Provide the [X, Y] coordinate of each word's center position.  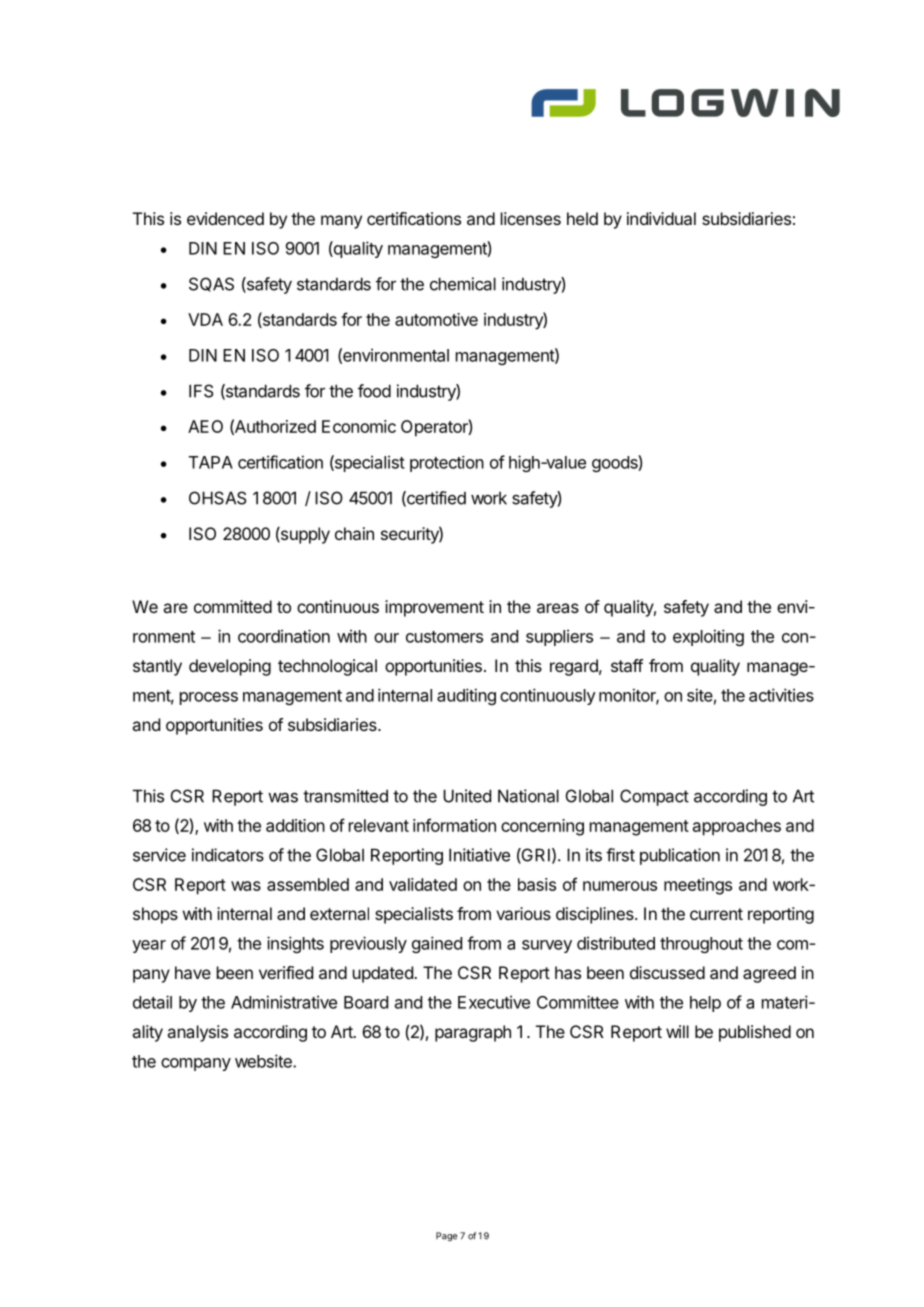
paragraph [473, 1033]
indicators [228, 855]
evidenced [225, 218]
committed [233, 606]
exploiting [708, 637]
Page [446, 1236]
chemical [463, 284]
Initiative [479, 855]
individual [661, 218]
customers [444, 637]
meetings [698, 886]
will [677, 1031]
